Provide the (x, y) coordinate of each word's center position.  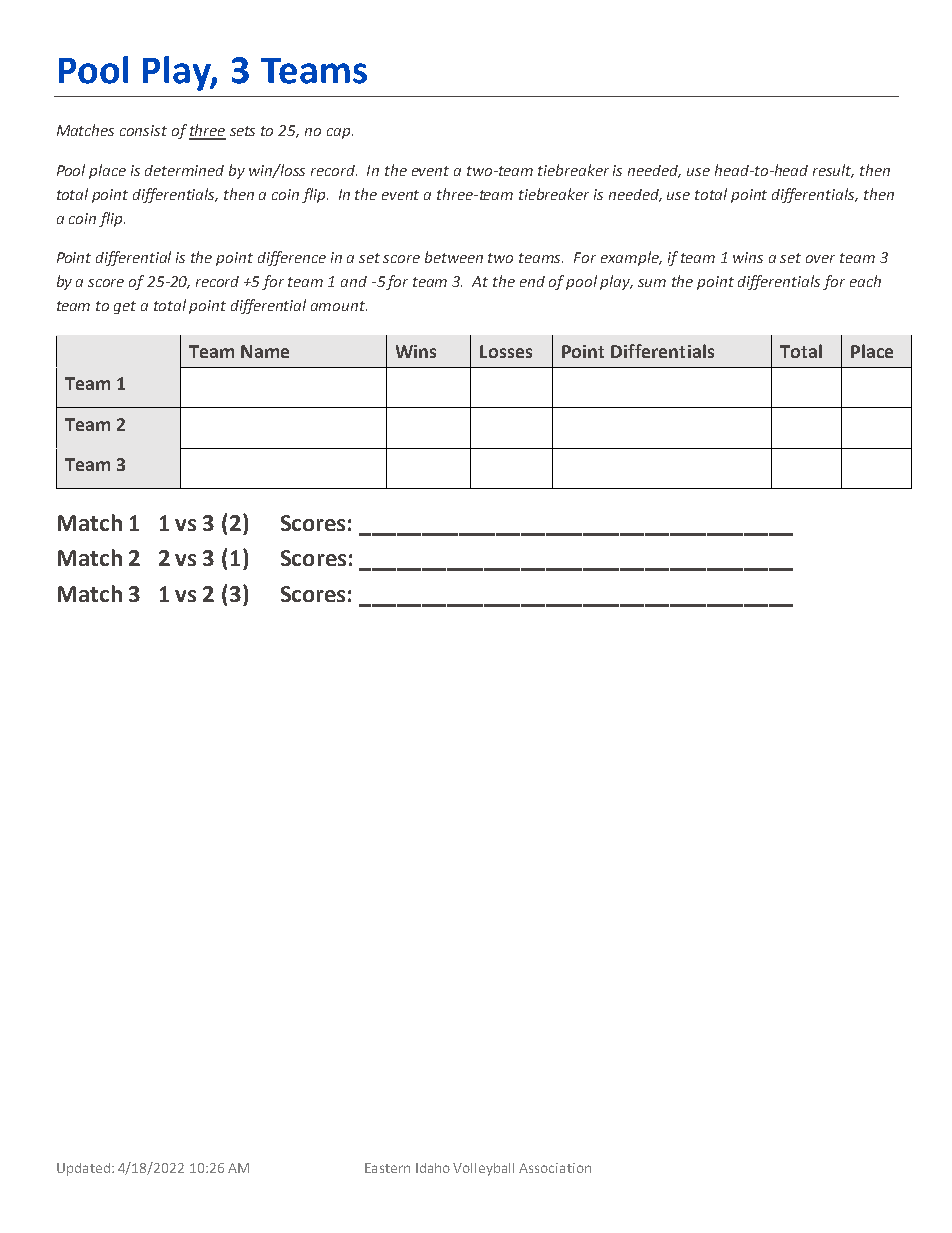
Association (555, 1168)
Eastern (387, 1168)
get (125, 307)
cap (340, 133)
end (532, 281)
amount (339, 306)
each (865, 281)
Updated (83, 1169)
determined (184, 170)
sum (652, 283)
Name (265, 351)
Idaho (433, 1168)
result (833, 171)
